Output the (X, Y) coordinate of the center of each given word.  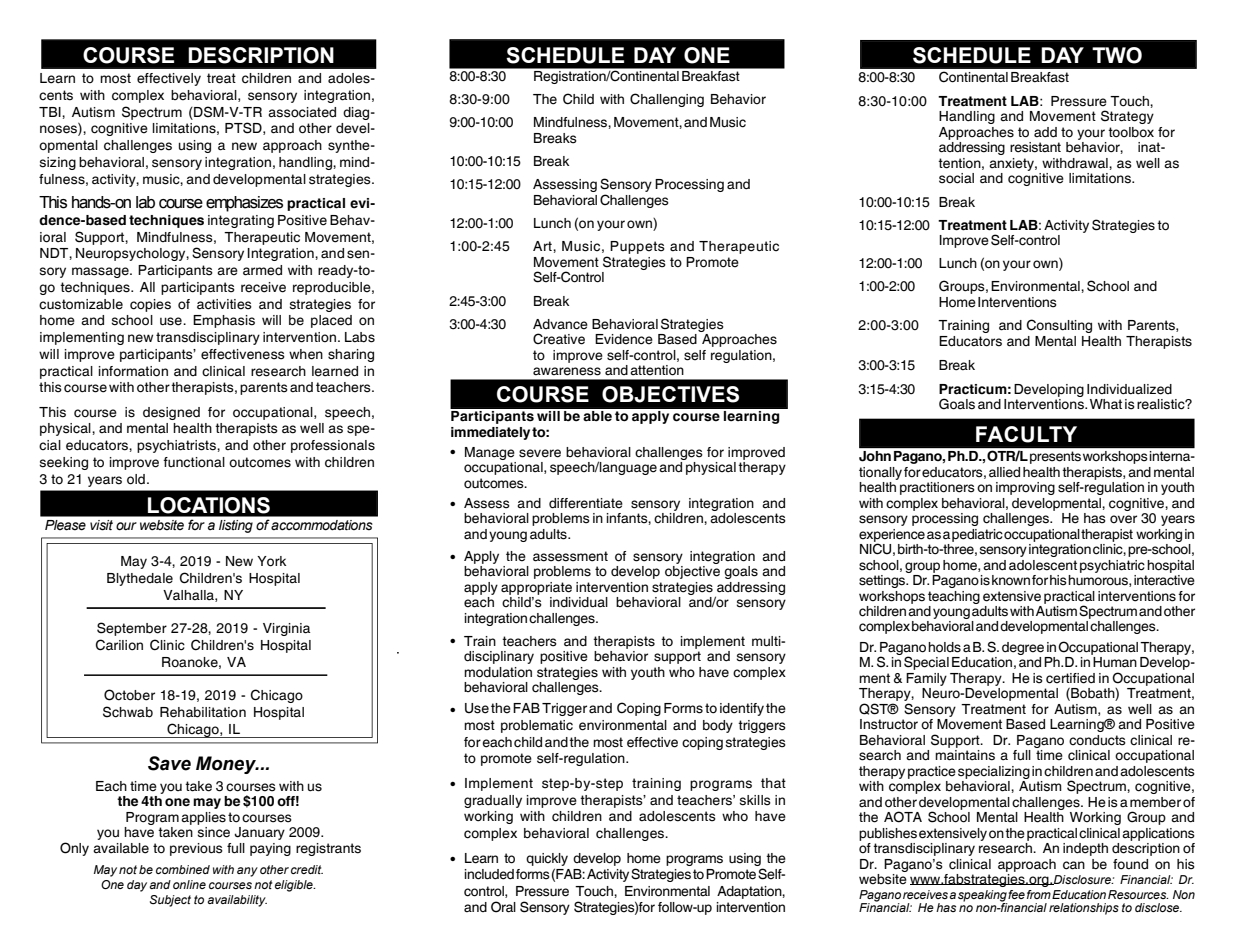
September (132, 629)
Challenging (667, 100)
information (133, 371)
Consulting (1059, 326)
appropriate (536, 588)
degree (1023, 648)
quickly (547, 859)
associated (302, 112)
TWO (1117, 55)
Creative (559, 339)
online (189, 884)
